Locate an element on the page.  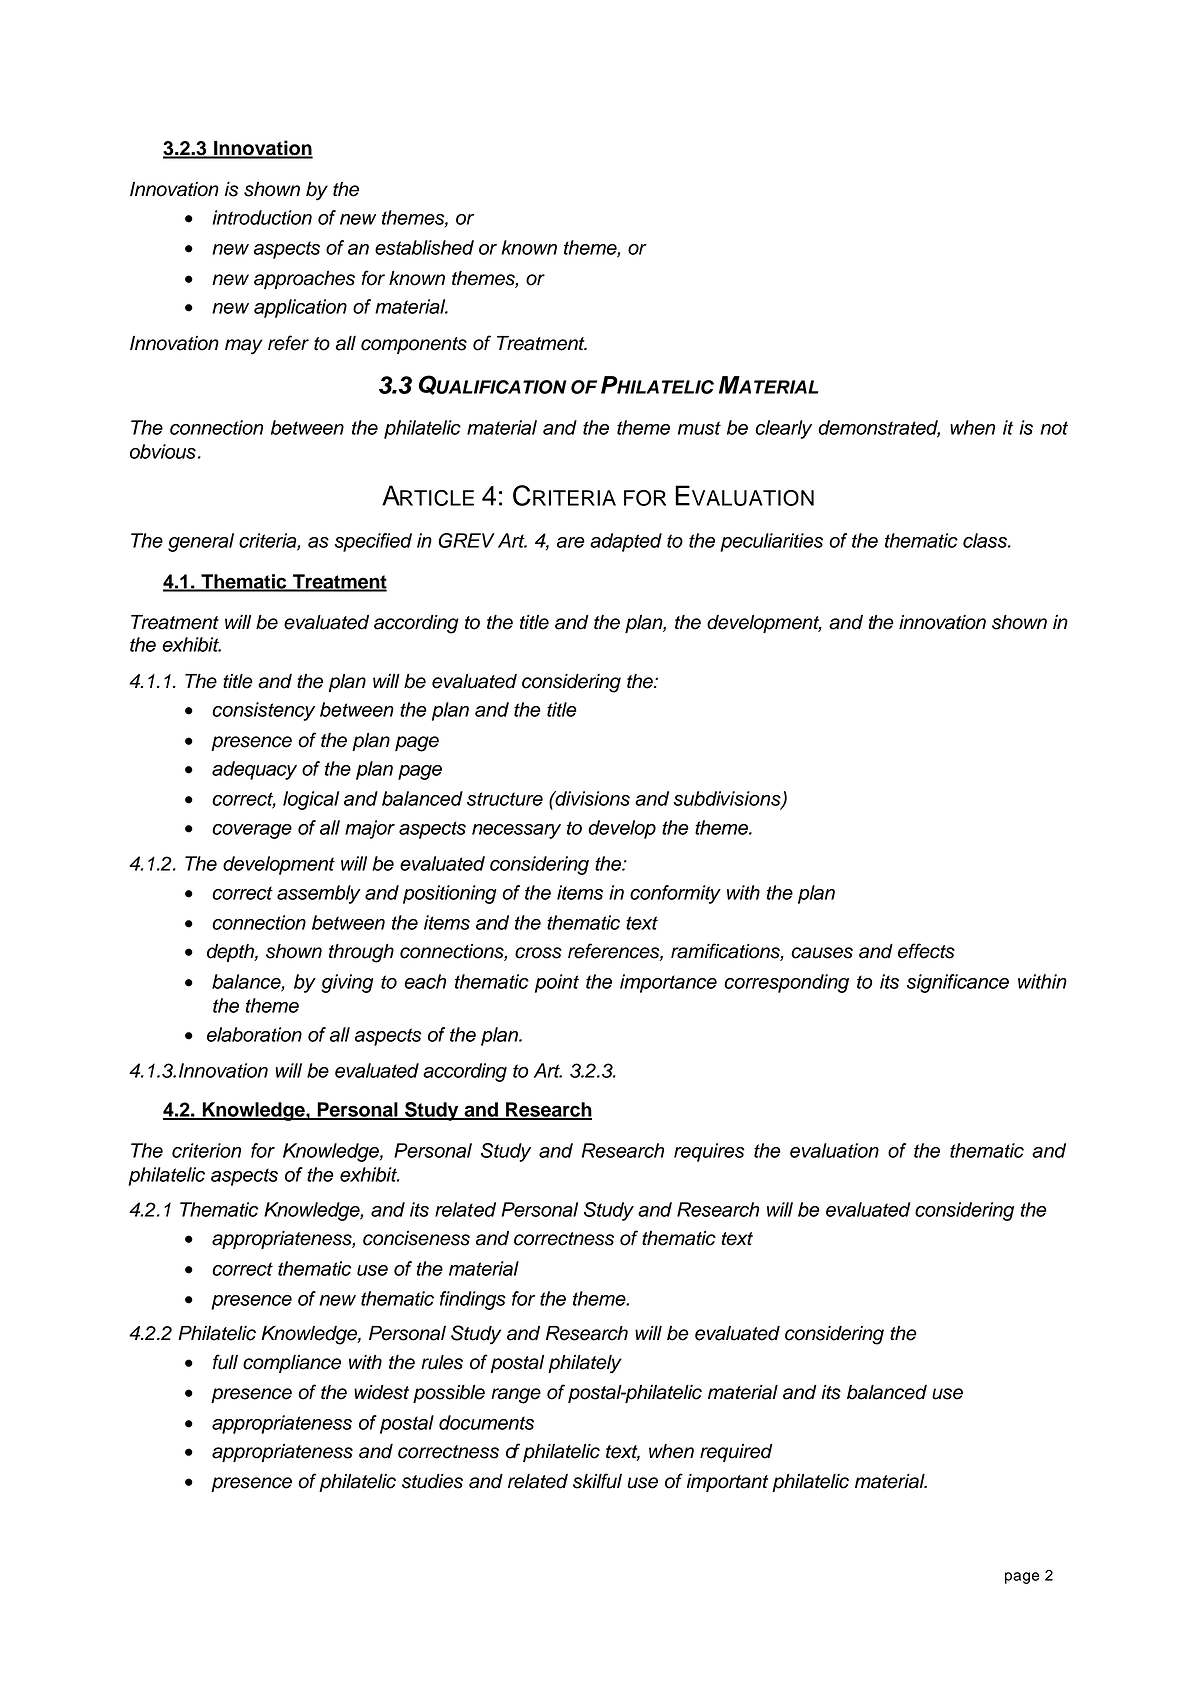
compliance is located at coordinates (292, 1364).
